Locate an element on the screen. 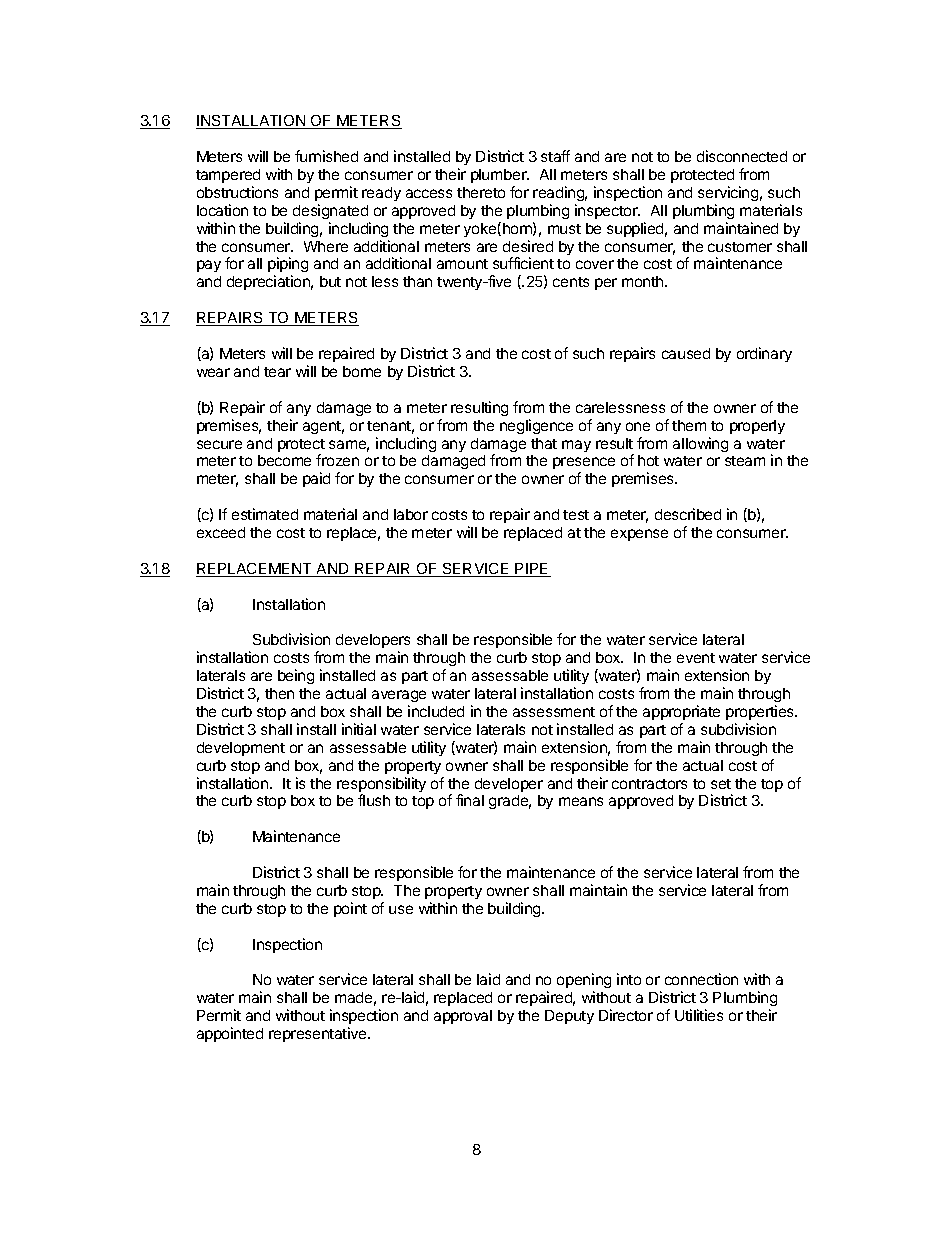  representative is located at coordinates (319, 1034).
